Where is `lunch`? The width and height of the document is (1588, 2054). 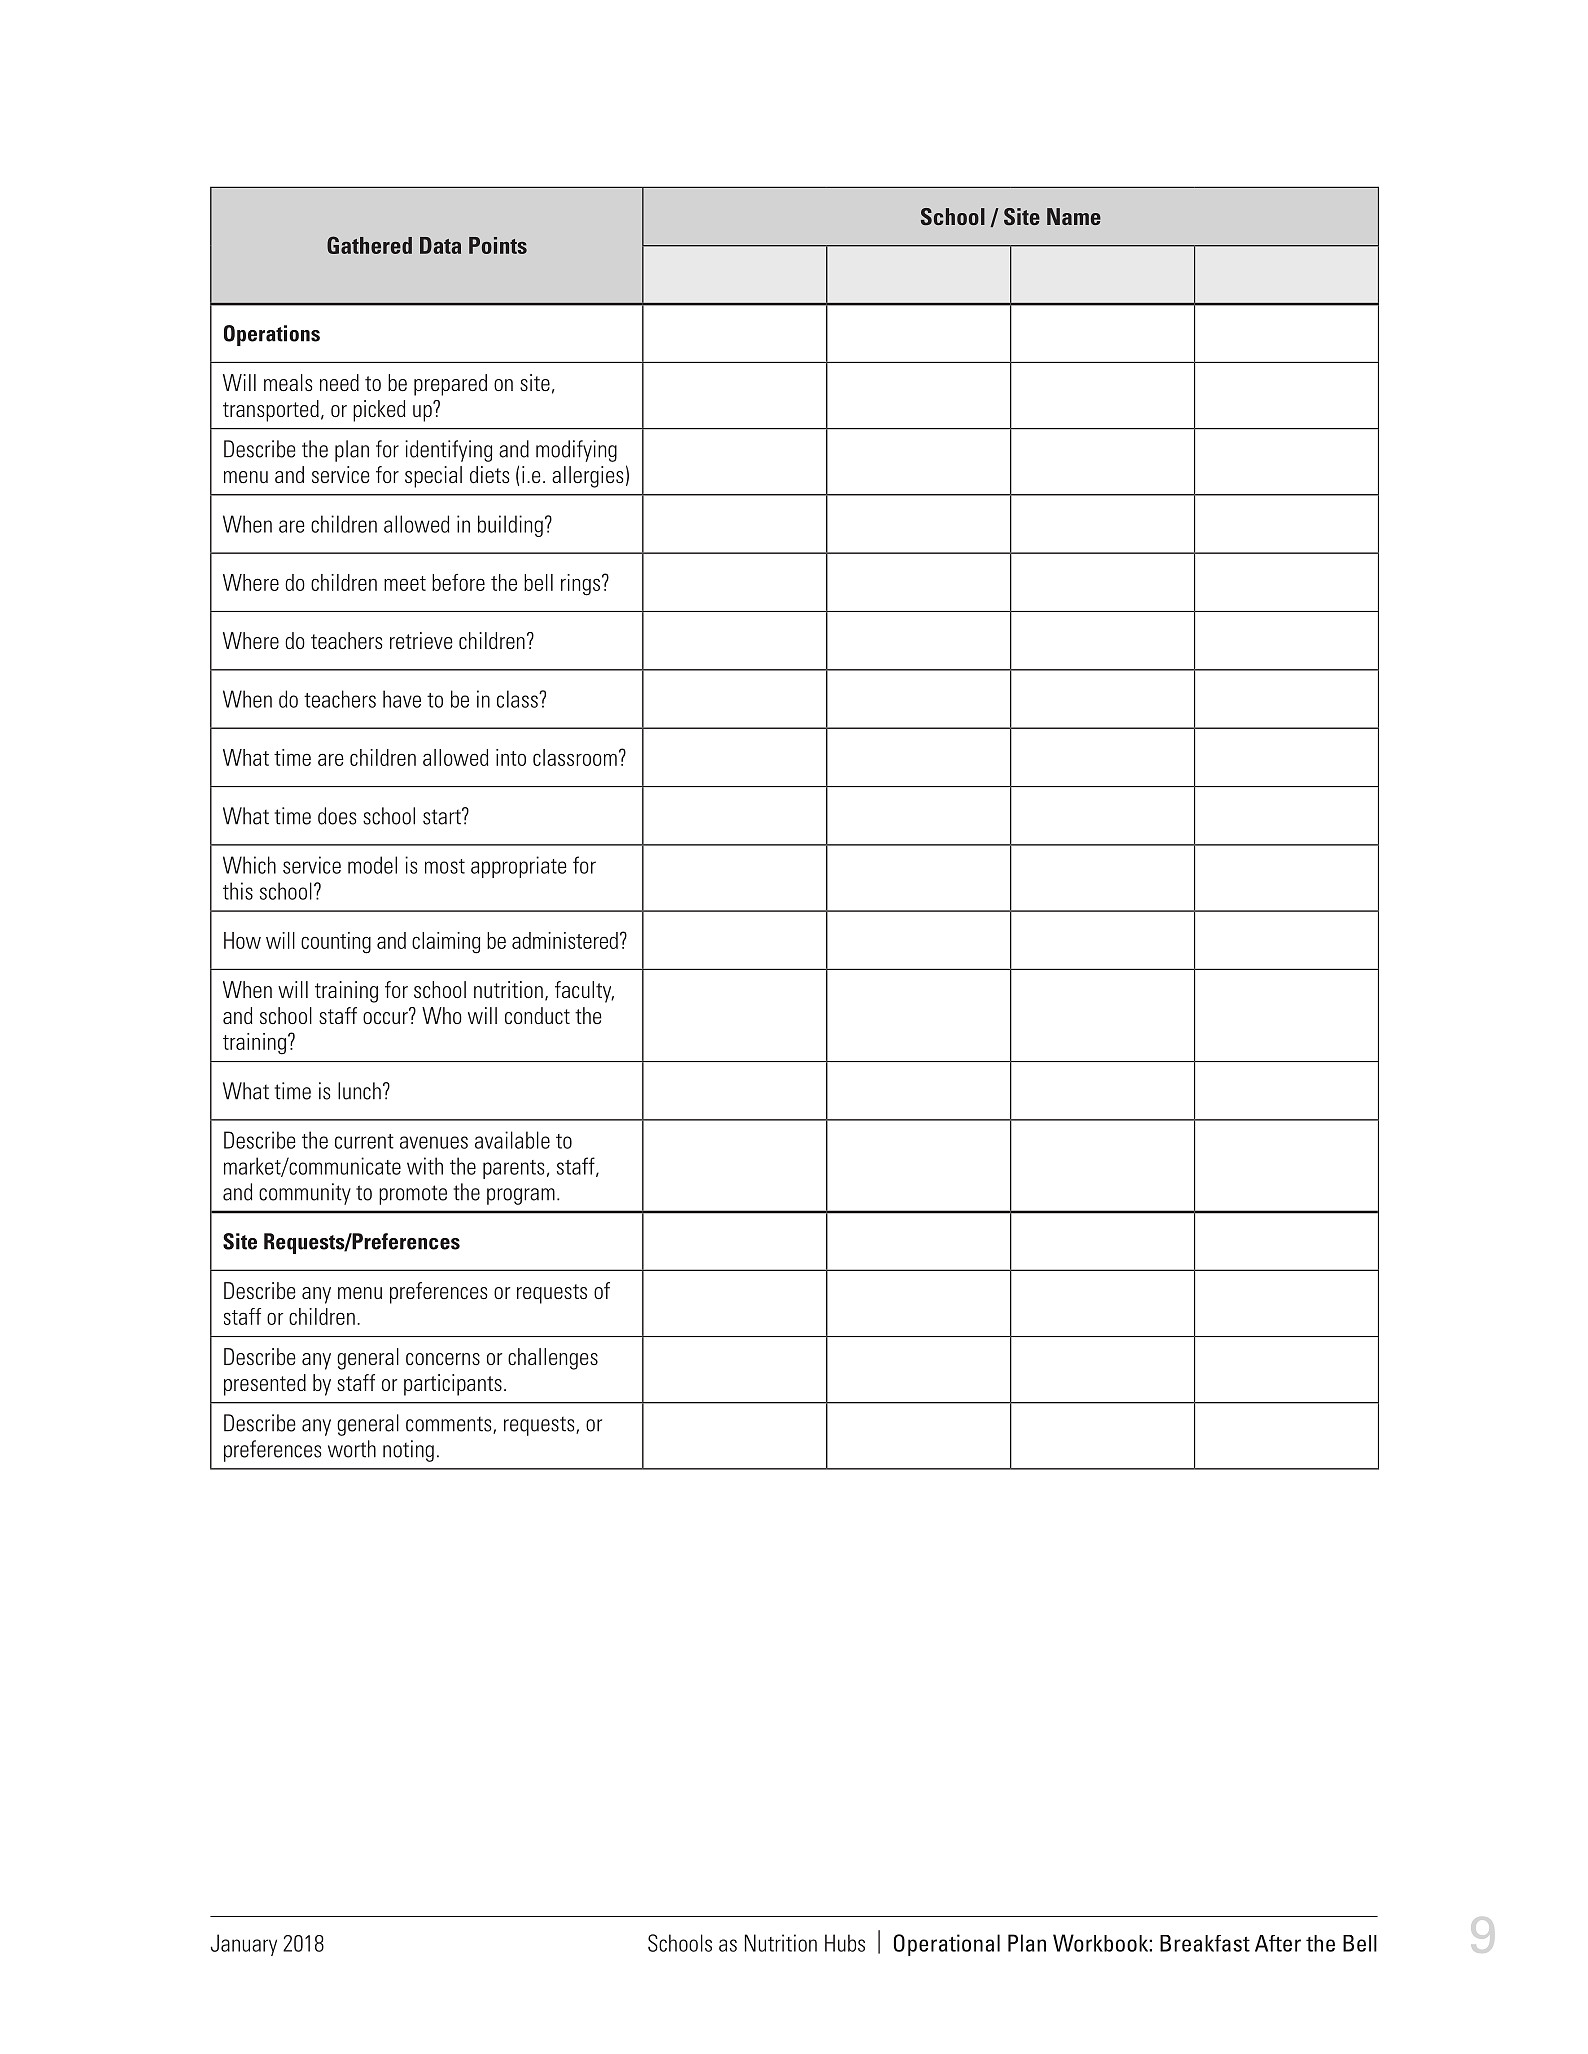
lunch is located at coordinates (359, 1091).
